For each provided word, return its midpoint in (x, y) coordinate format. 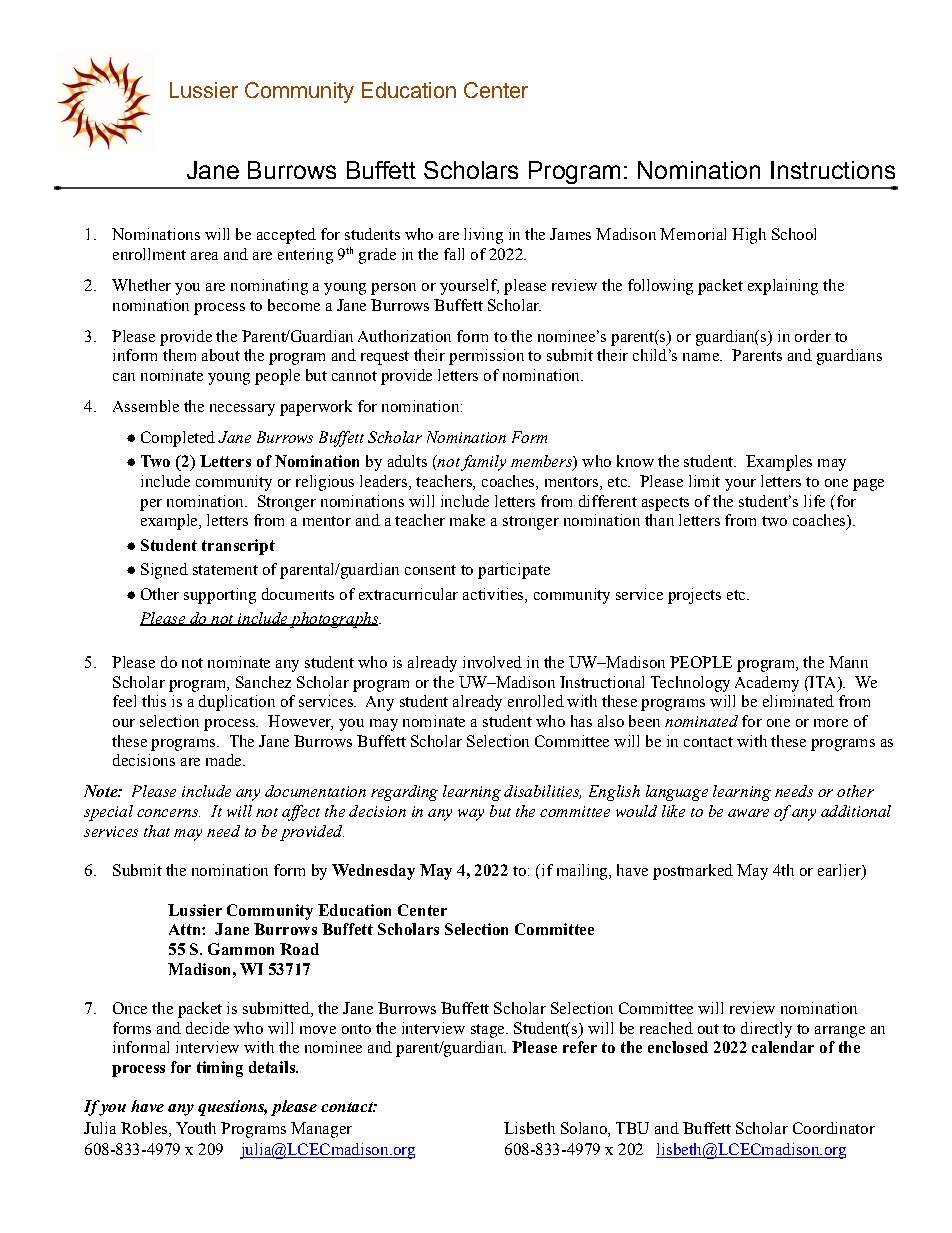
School (794, 234)
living (483, 236)
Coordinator (834, 1128)
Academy (767, 684)
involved (492, 662)
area (204, 256)
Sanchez (263, 682)
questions (232, 1108)
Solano (585, 1128)
